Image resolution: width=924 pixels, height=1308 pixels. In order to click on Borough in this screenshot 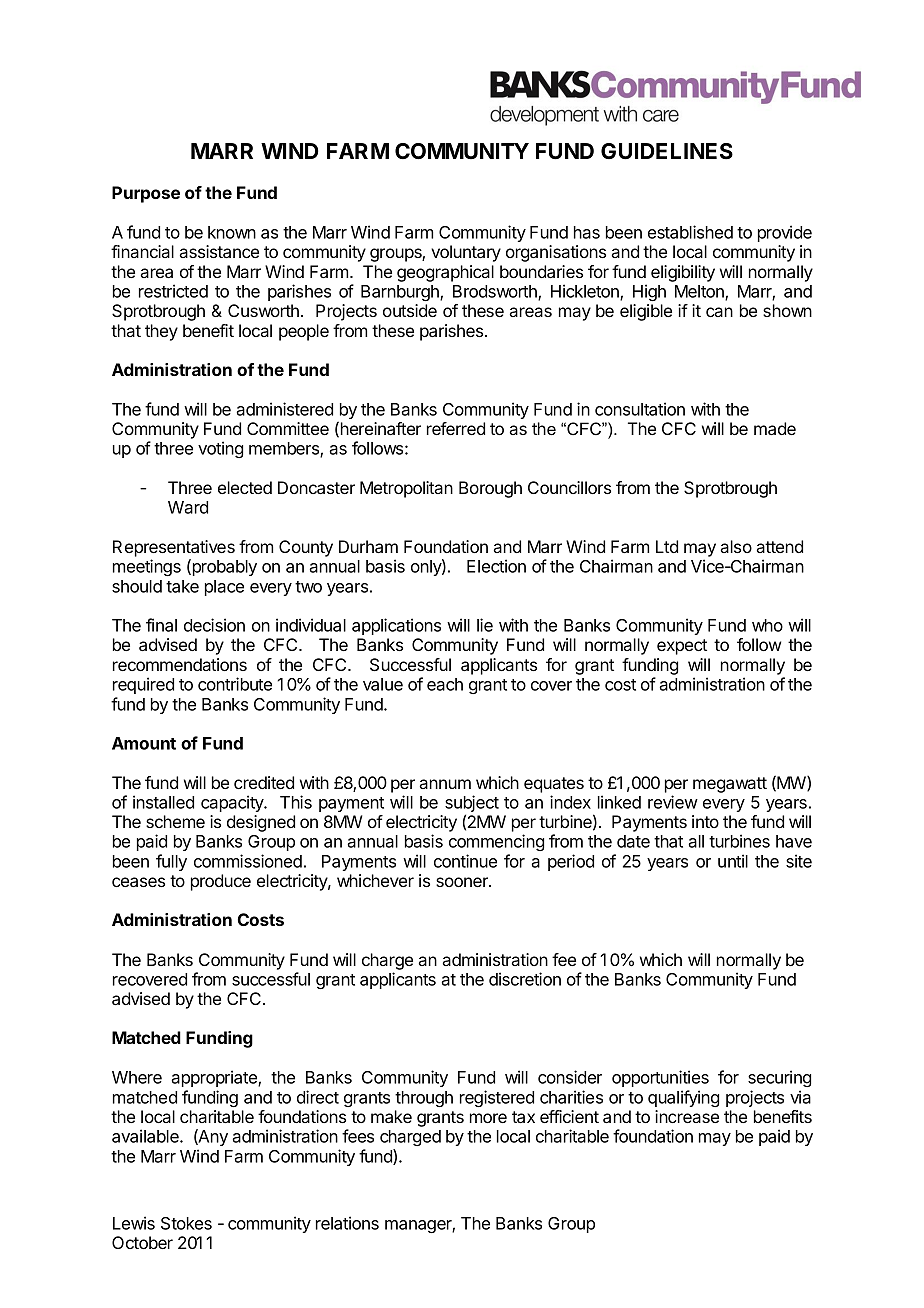, I will do `click(490, 489)`.
